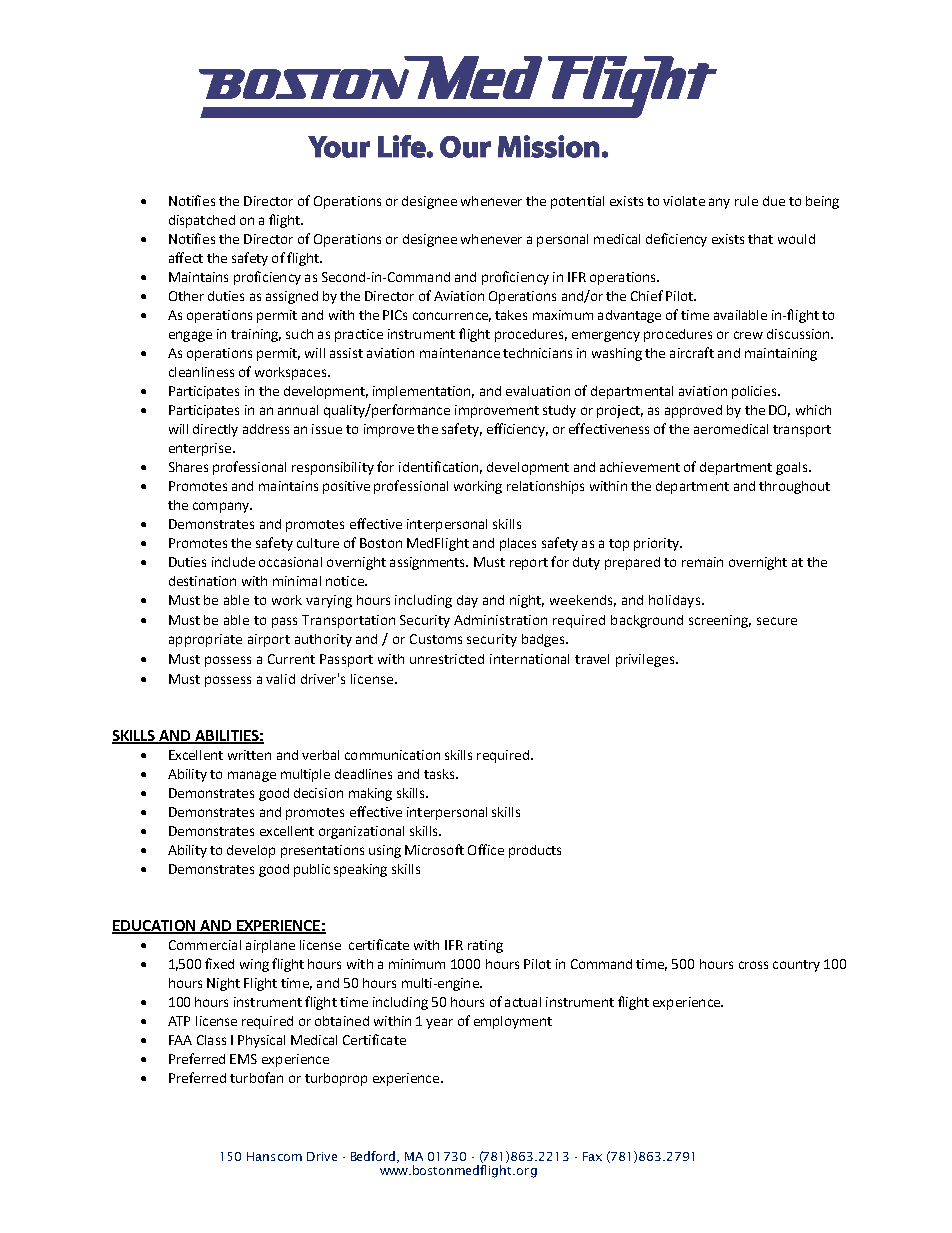 The width and height of the screenshot is (952, 1233). I want to click on goals, so click(793, 468).
